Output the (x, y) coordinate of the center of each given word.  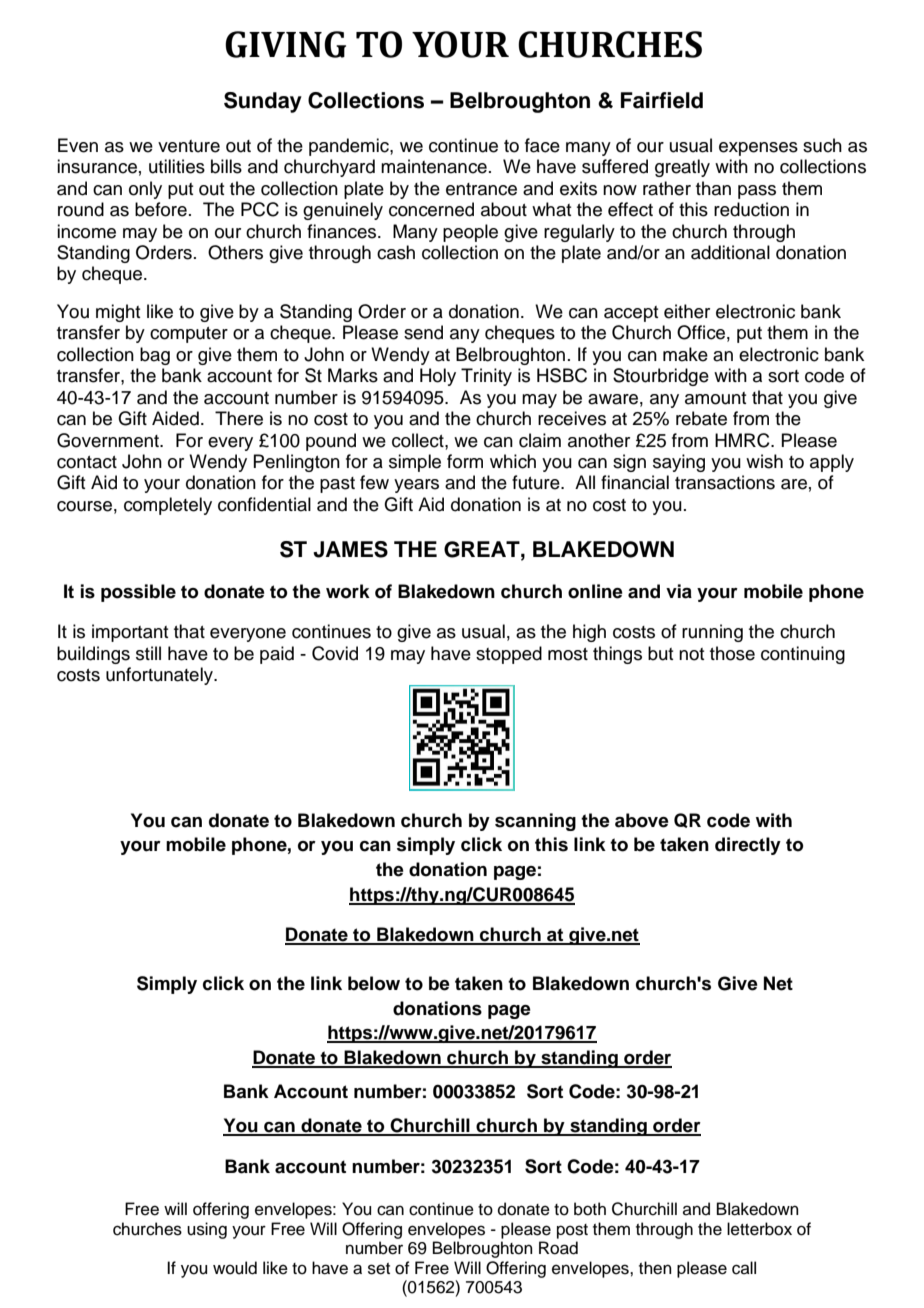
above (642, 820)
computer (189, 335)
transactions (725, 482)
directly (748, 846)
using (207, 1230)
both (590, 1209)
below (374, 983)
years (416, 486)
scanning (535, 822)
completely (168, 506)
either (687, 311)
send (423, 332)
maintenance (434, 166)
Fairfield (662, 100)
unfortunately (160, 676)
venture (189, 146)
